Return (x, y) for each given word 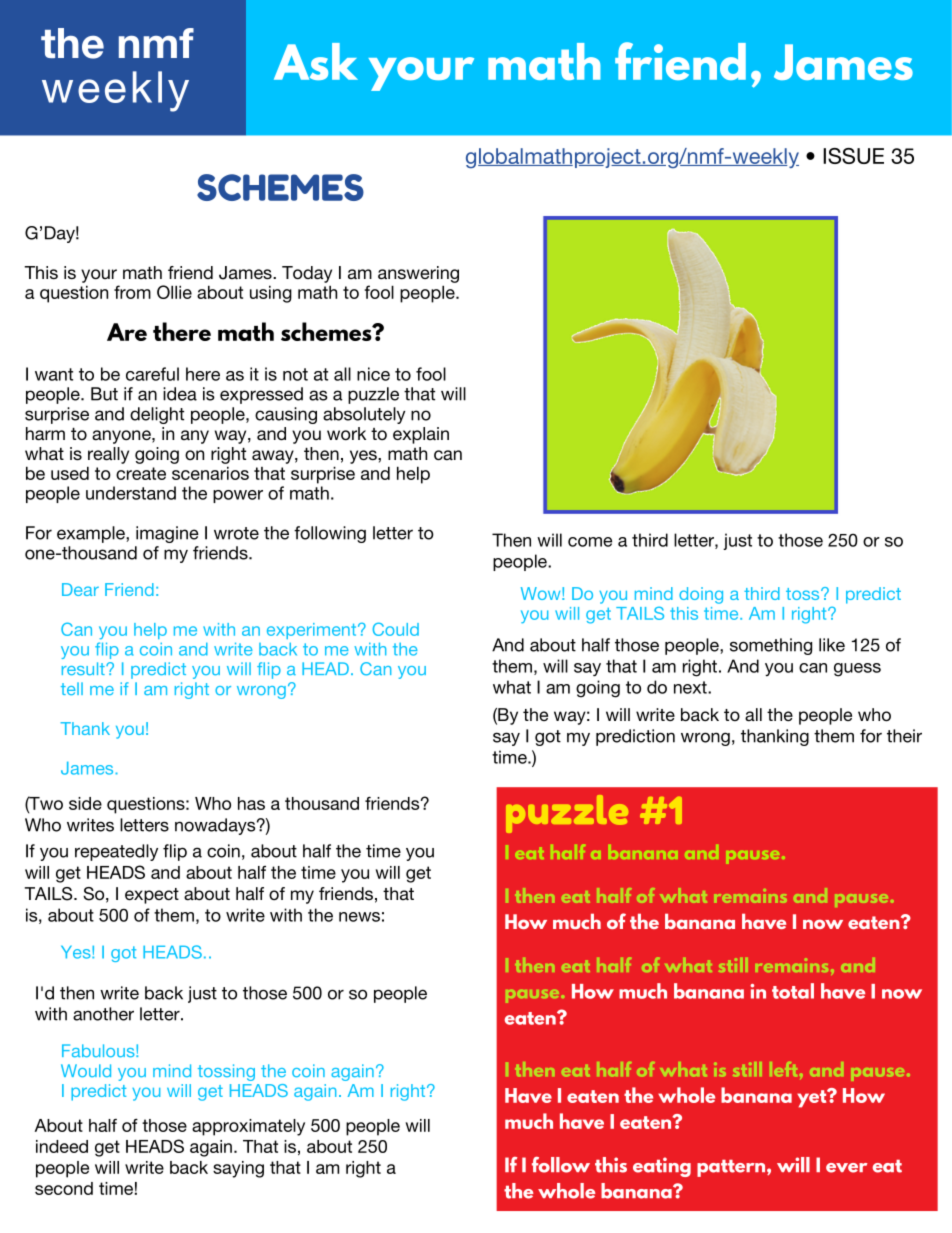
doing (701, 595)
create (141, 473)
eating (662, 1167)
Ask (316, 61)
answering (418, 274)
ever (847, 1168)
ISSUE (853, 156)
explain (421, 435)
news (359, 917)
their (904, 736)
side (85, 803)
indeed (62, 1146)
